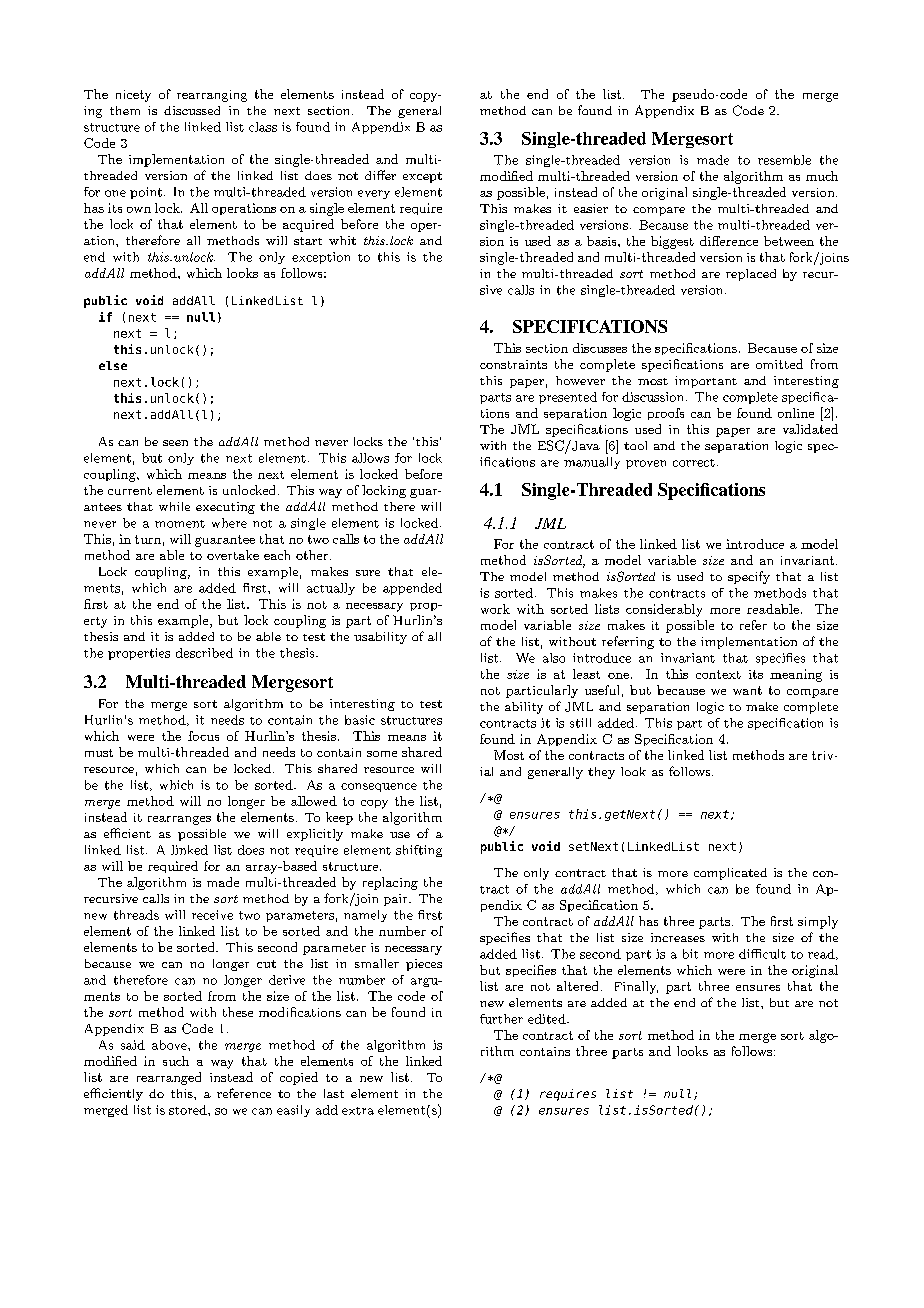  I want to click on difficult, so click(762, 954).
